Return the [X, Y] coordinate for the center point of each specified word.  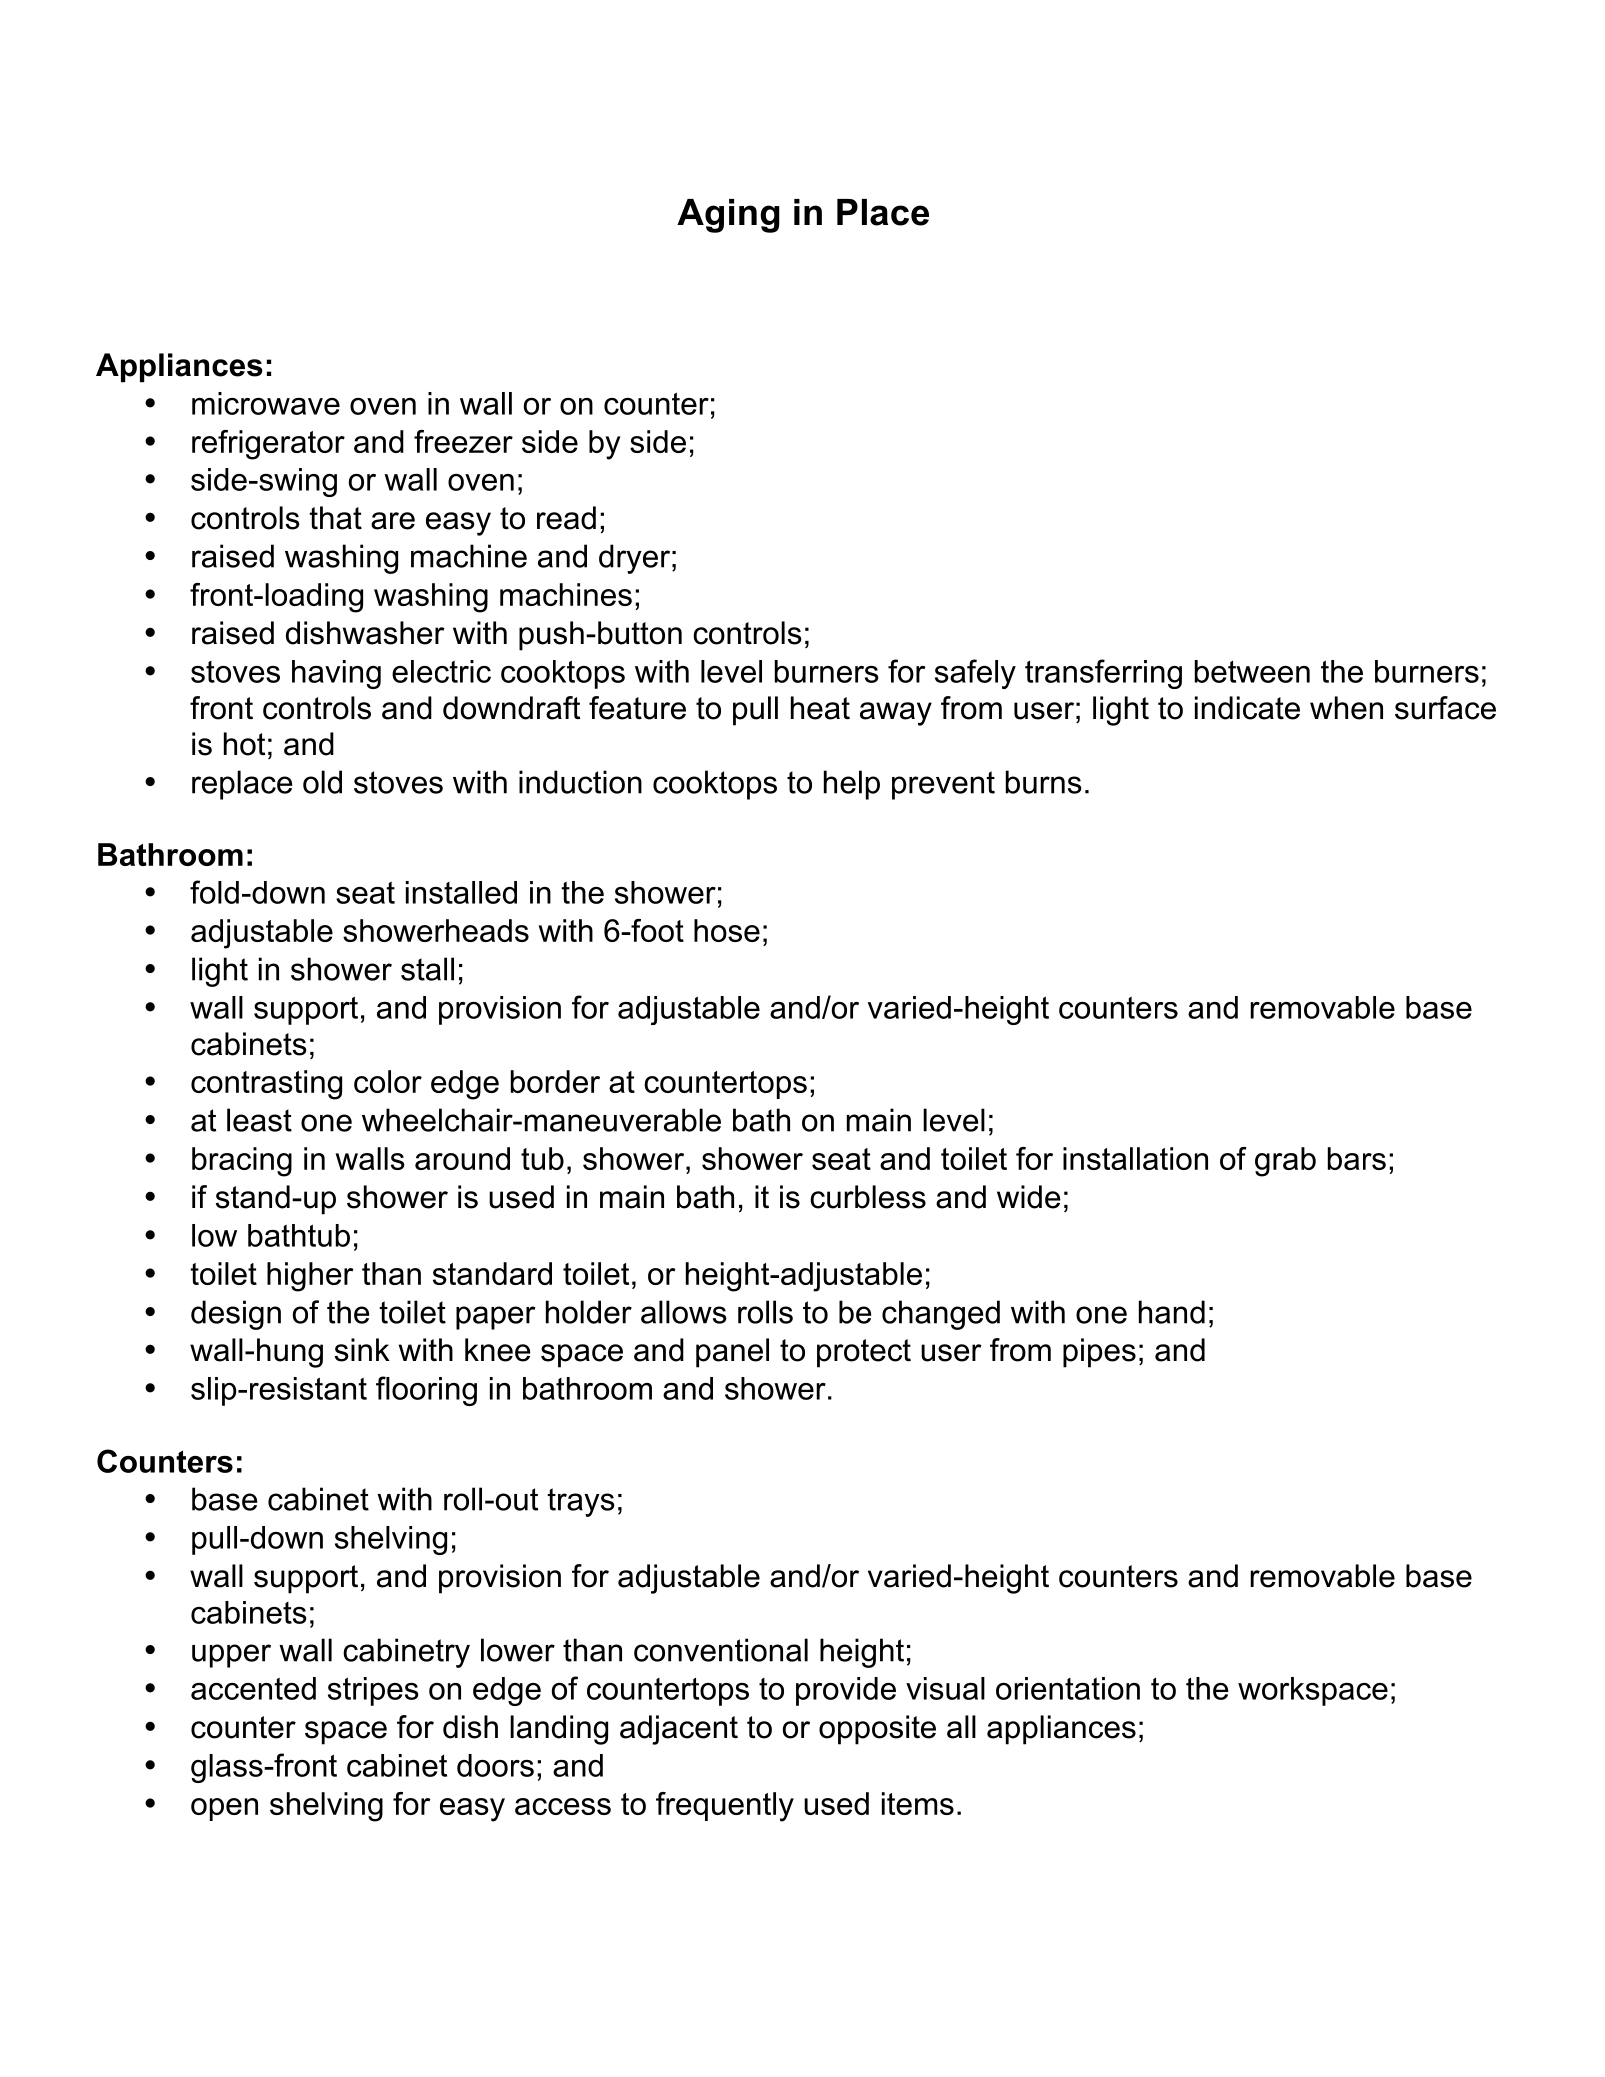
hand [1172, 1312]
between [1252, 671]
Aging [728, 216]
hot [244, 744]
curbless [868, 1197]
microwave [266, 403]
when [1346, 708]
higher [310, 1277]
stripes [373, 1691]
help [852, 785]
